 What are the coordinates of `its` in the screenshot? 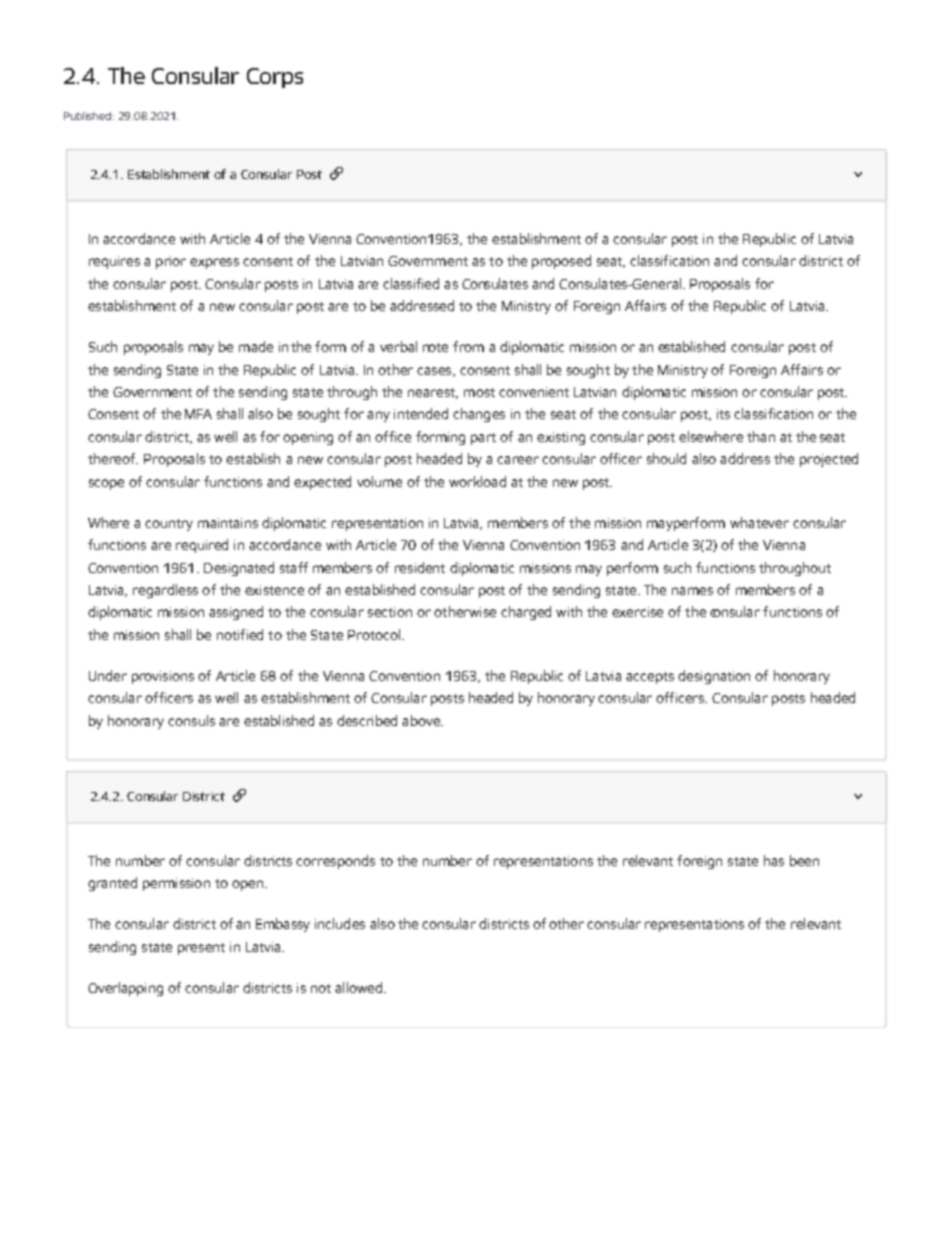 It's located at (723, 414).
